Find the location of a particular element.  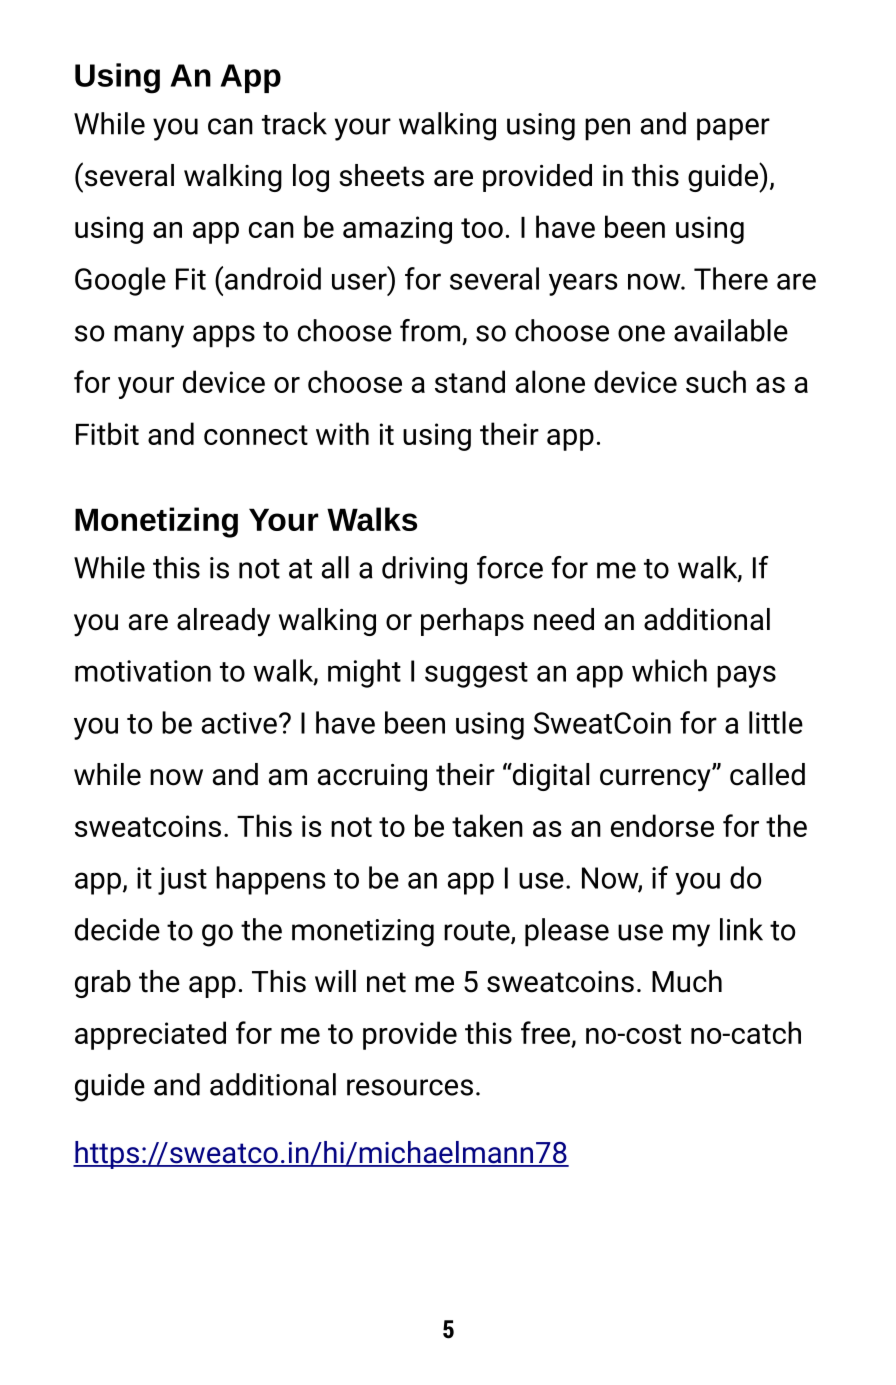

appreciated is located at coordinates (150, 1035).
